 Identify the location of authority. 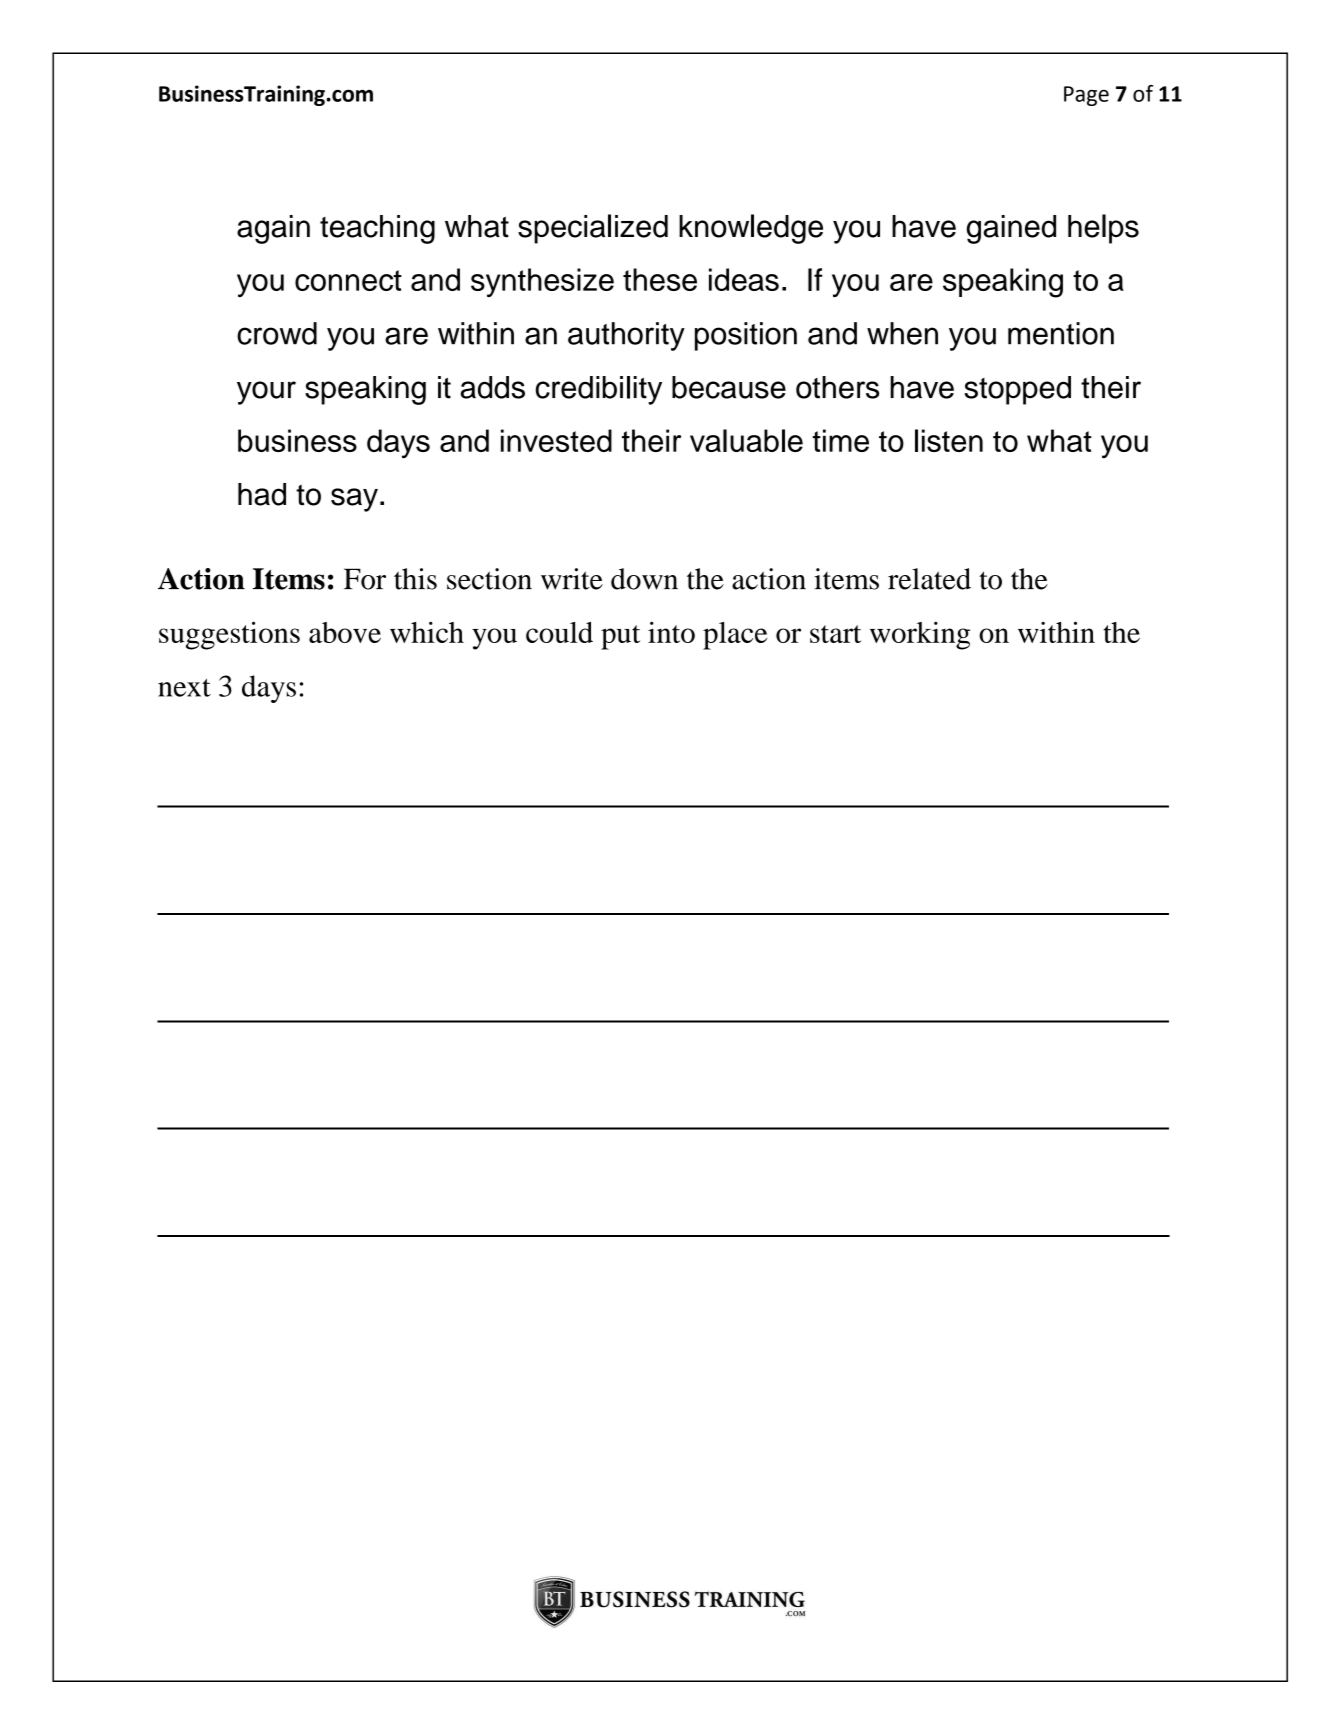
(626, 336).
